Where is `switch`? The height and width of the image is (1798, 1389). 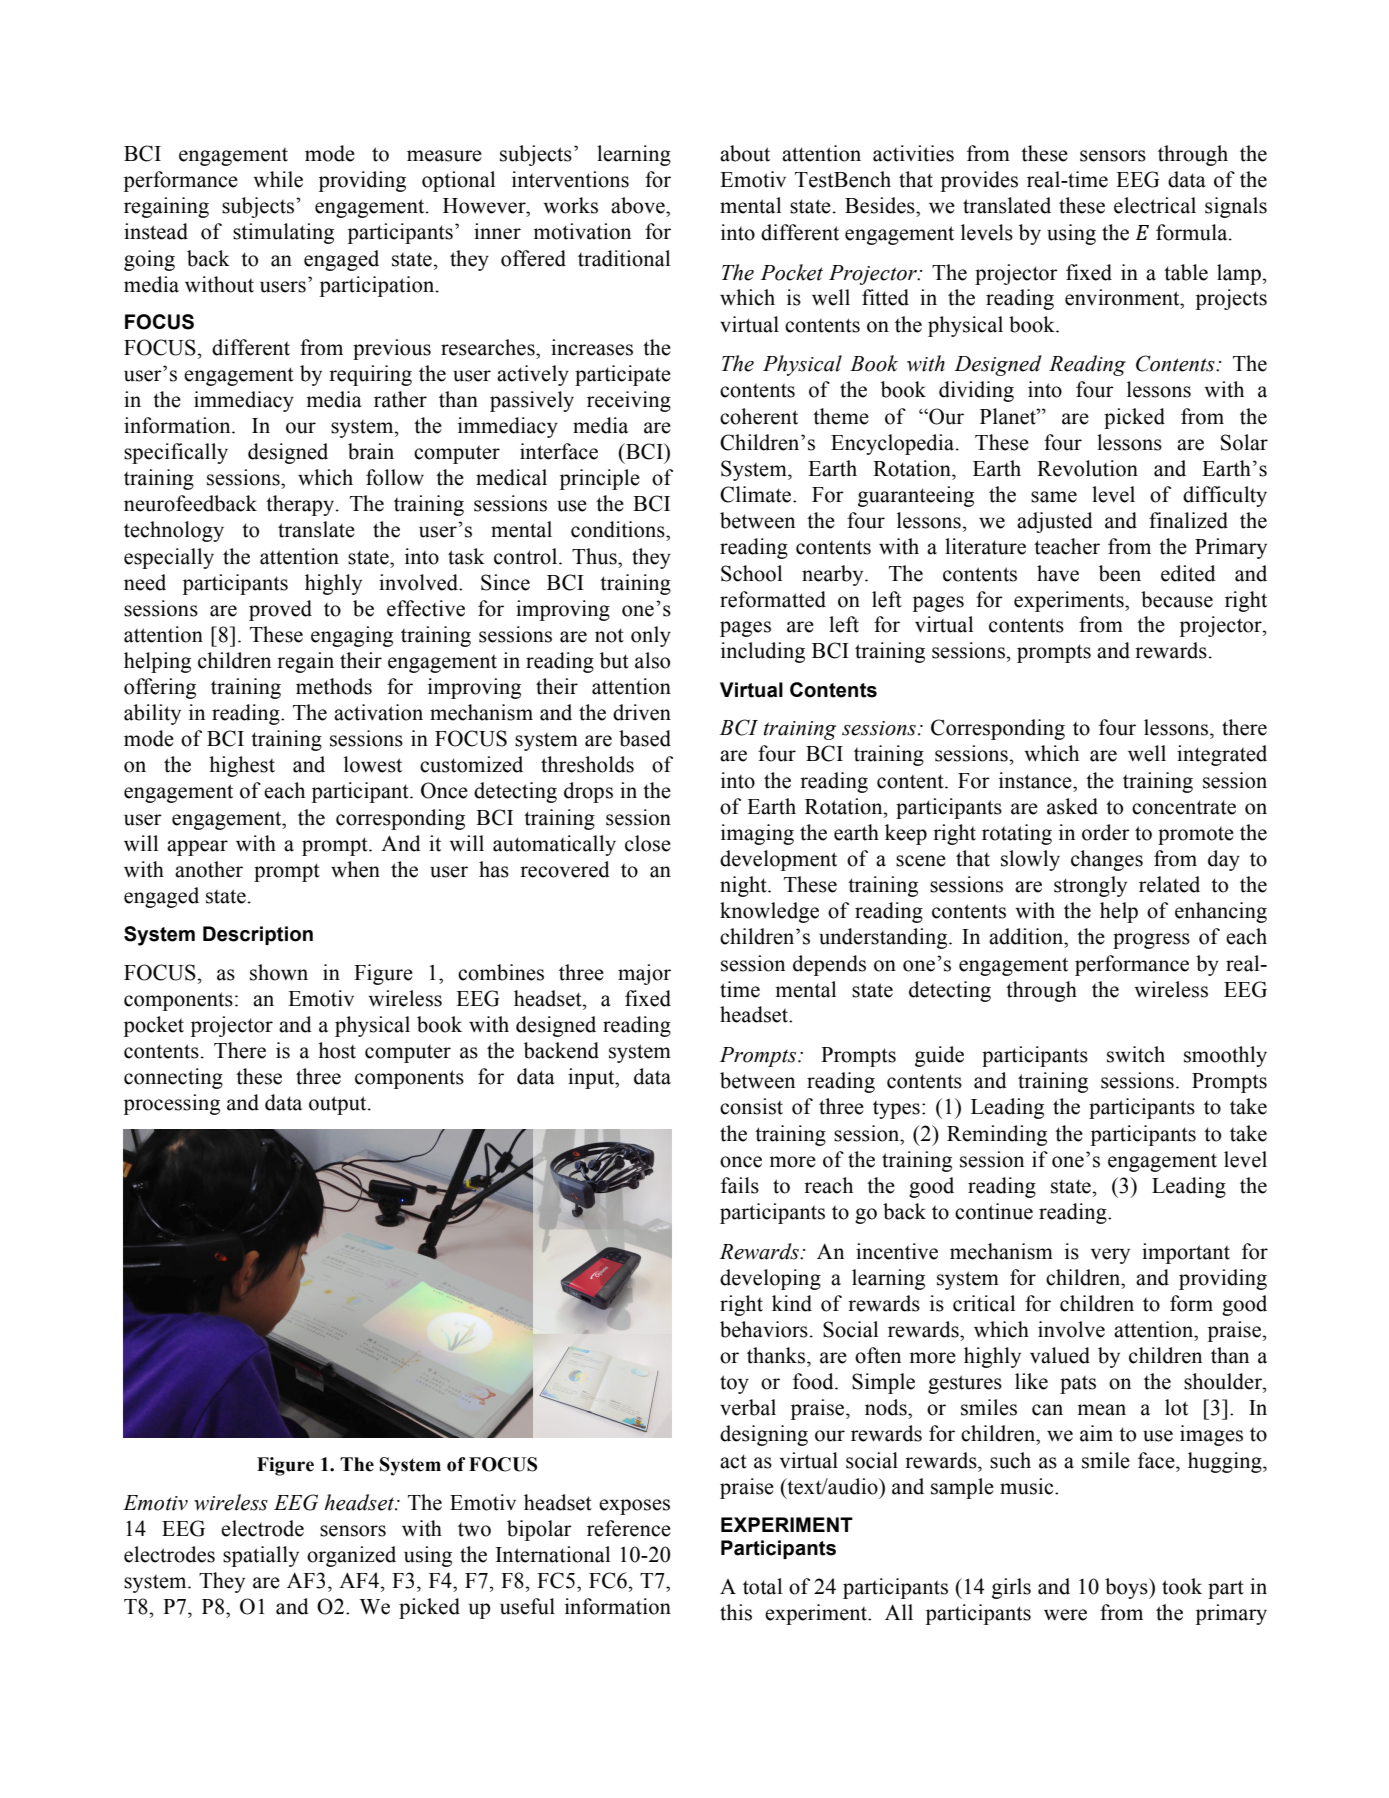 switch is located at coordinates (1136, 1054).
